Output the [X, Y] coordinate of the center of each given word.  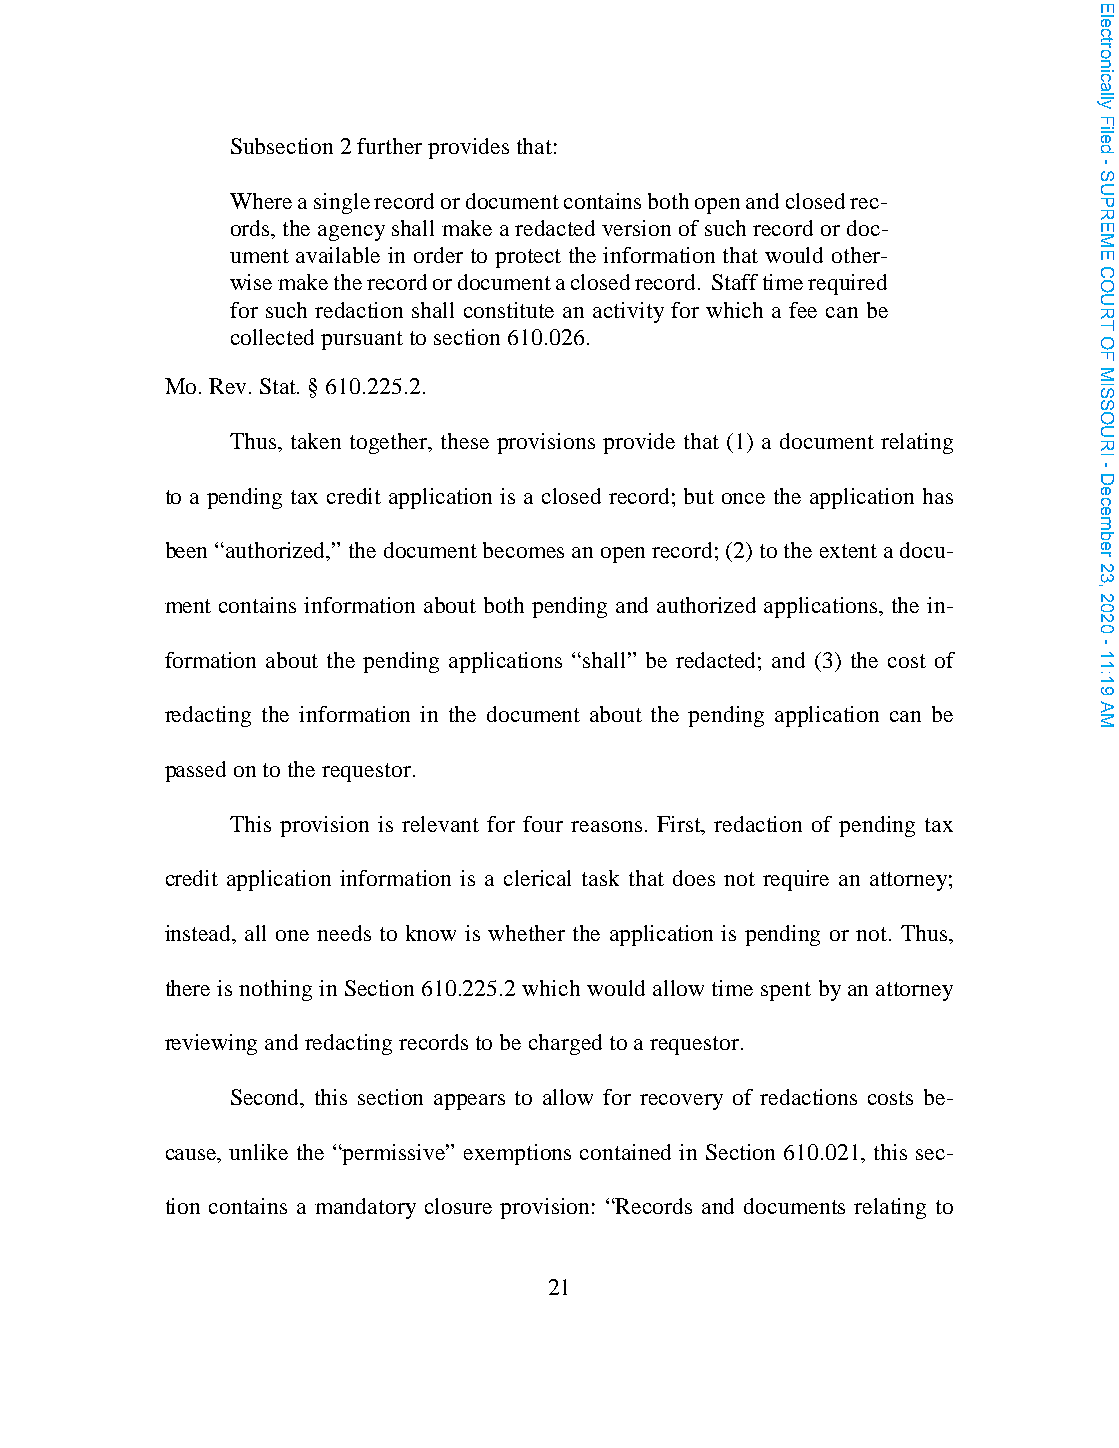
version [636, 228]
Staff [735, 282]
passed [195, 771]
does [694, 878]
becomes [523, 550]
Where [261, 201]
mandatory [365, 1208]
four [543, 824]
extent [848, 551]
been [186, 550]
